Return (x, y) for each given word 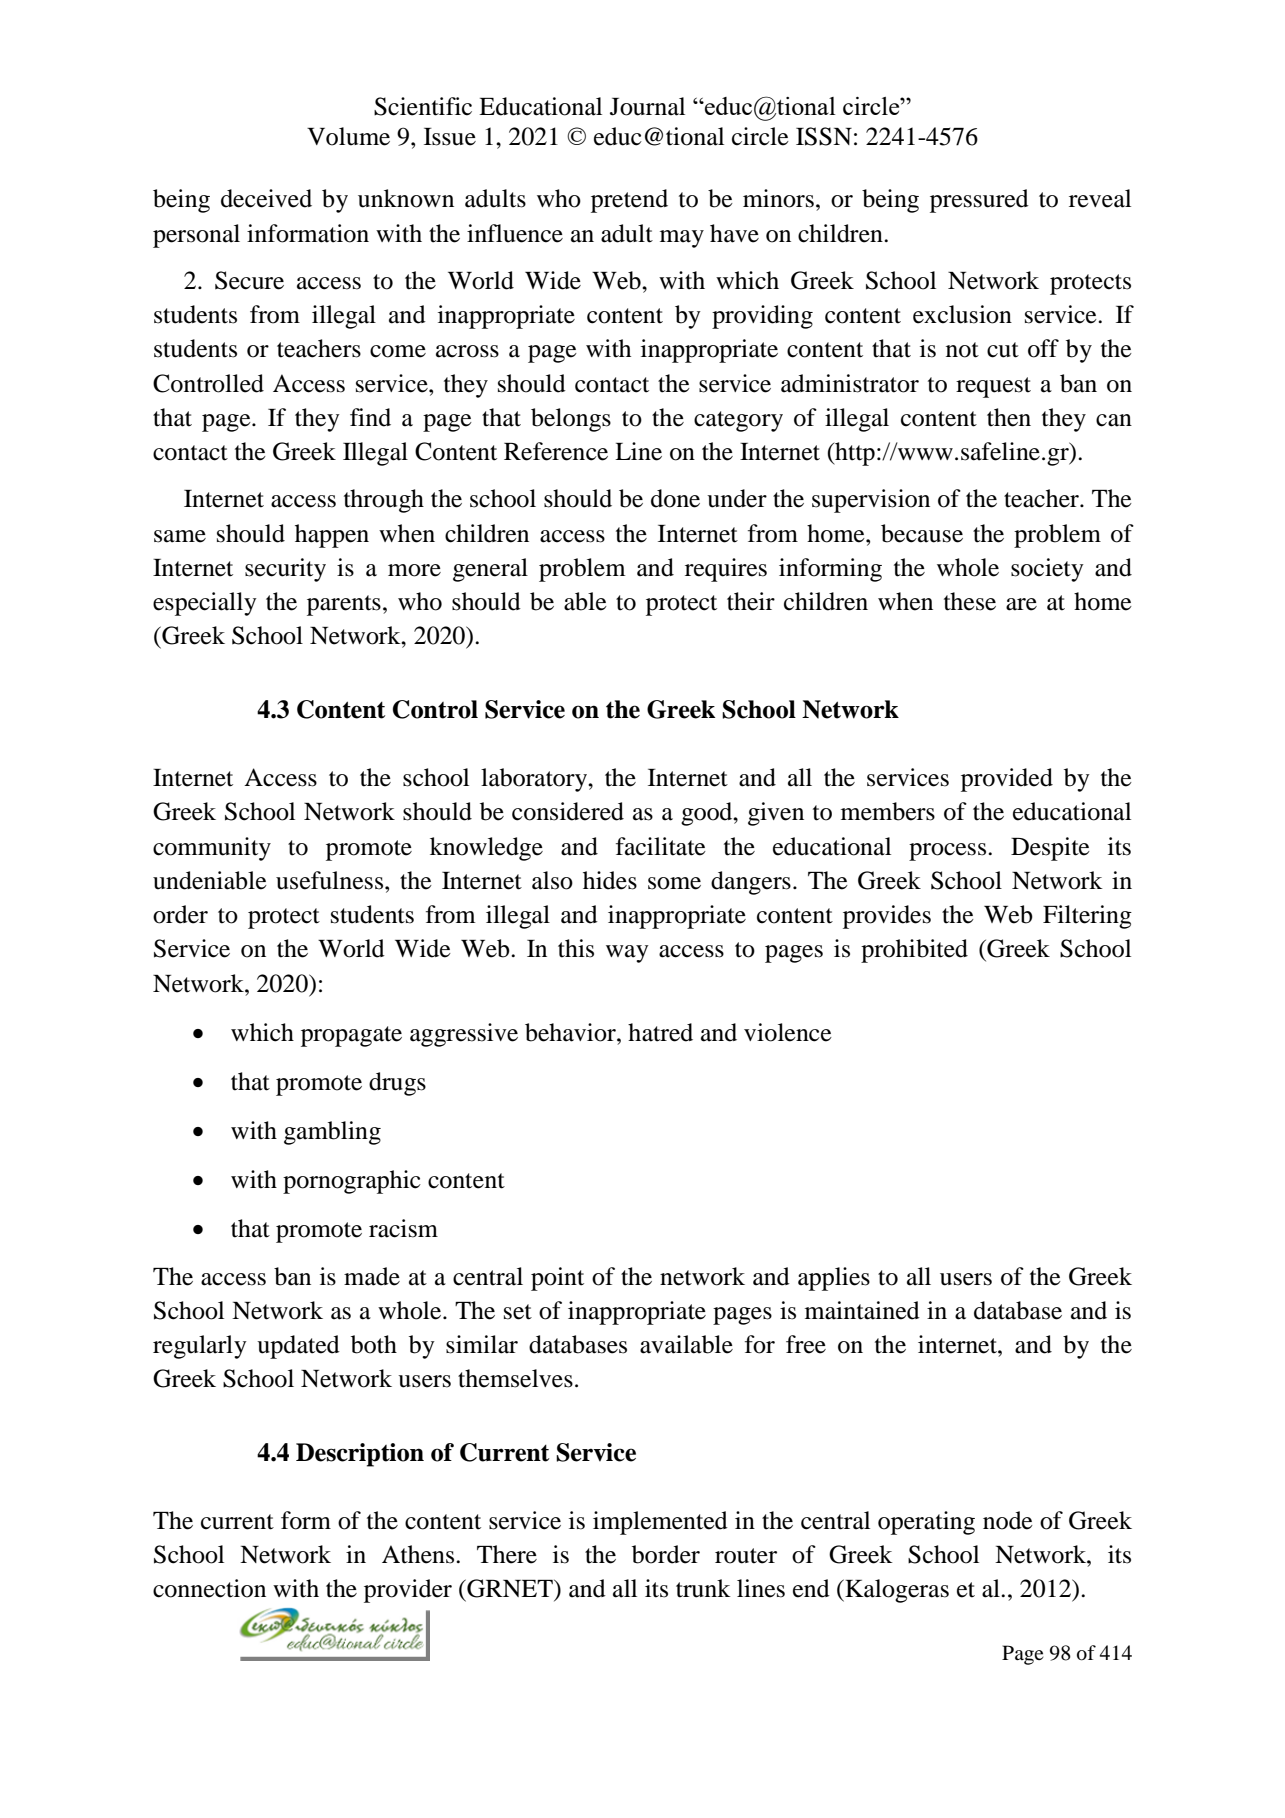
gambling (332, 1133)
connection (209, 1588)
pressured (979, 201)
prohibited (914, 951)
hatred (660, 1032)
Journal (647, 106)
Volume (348, 136)
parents (344, 605)
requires (726, 570)
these (970, 601)
